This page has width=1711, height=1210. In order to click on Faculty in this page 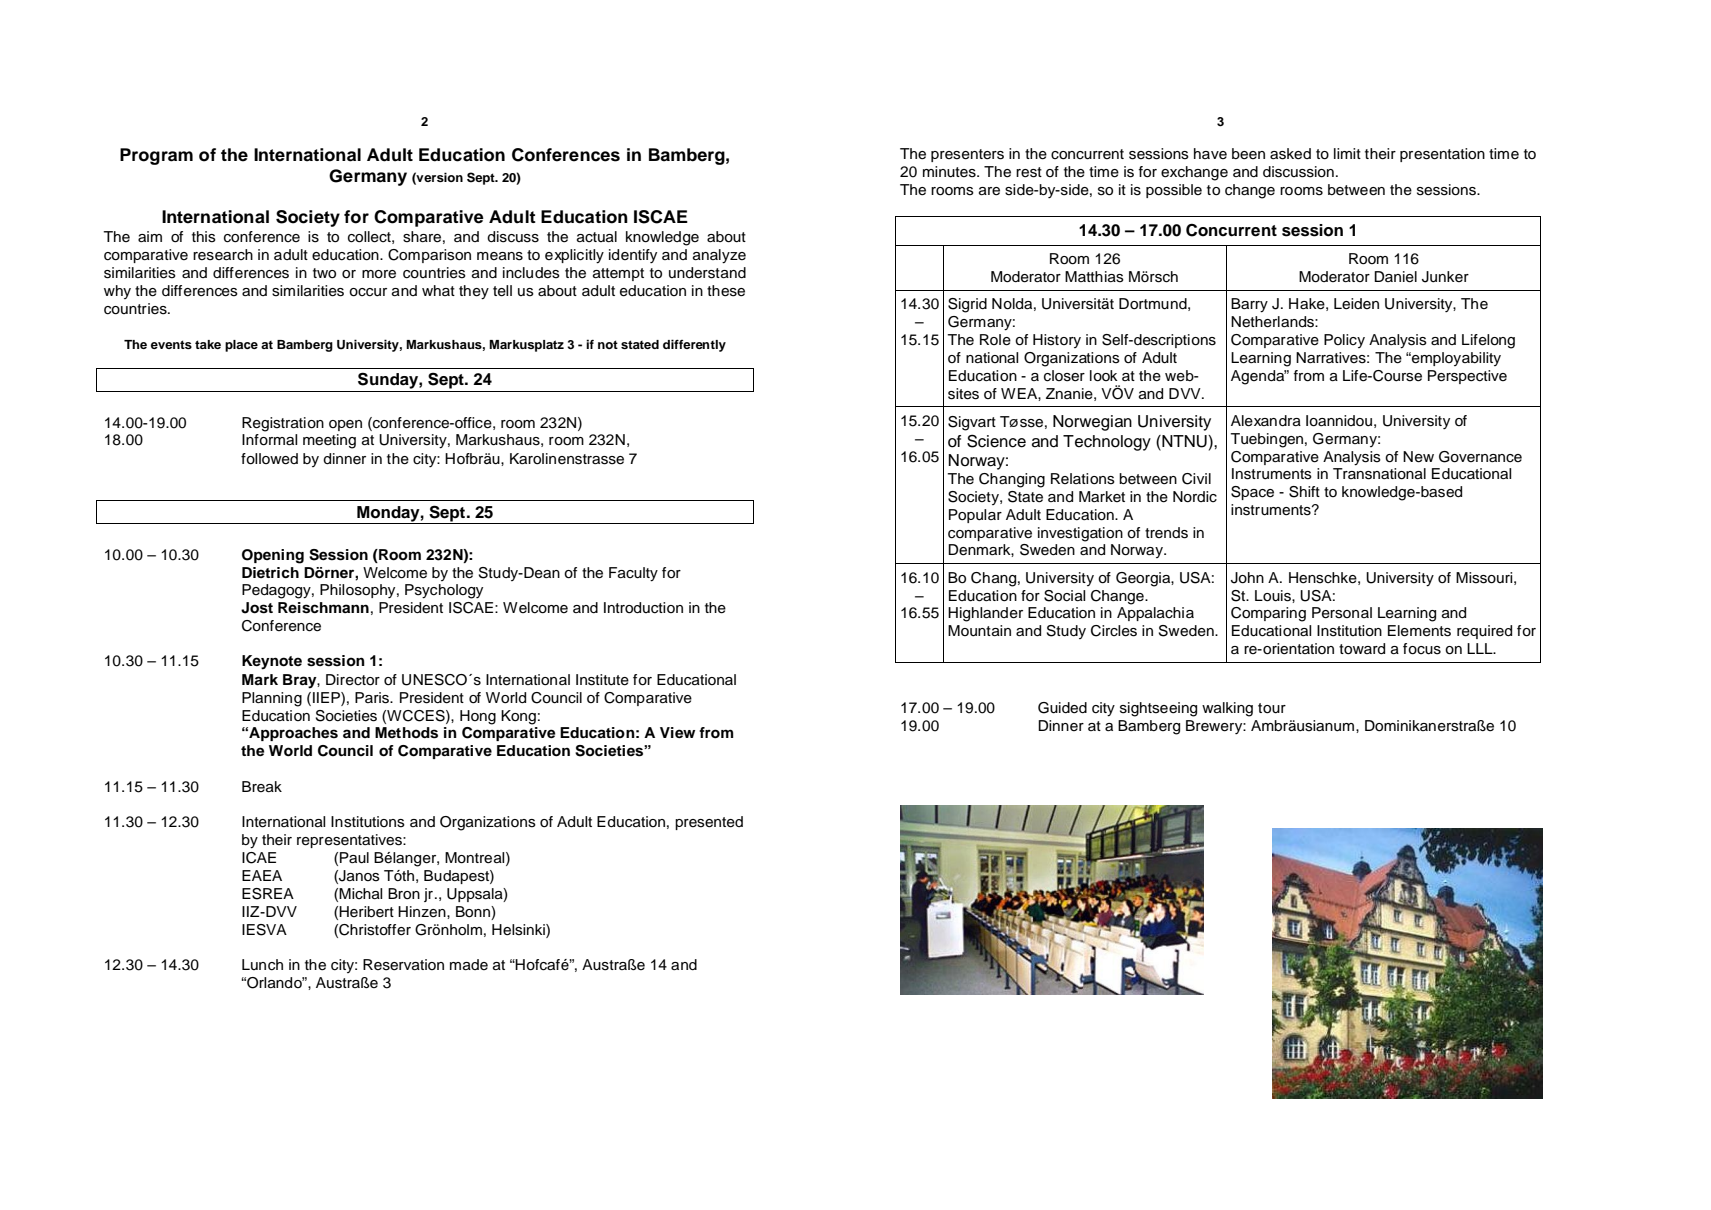, I will do `click(633, 574)`.
